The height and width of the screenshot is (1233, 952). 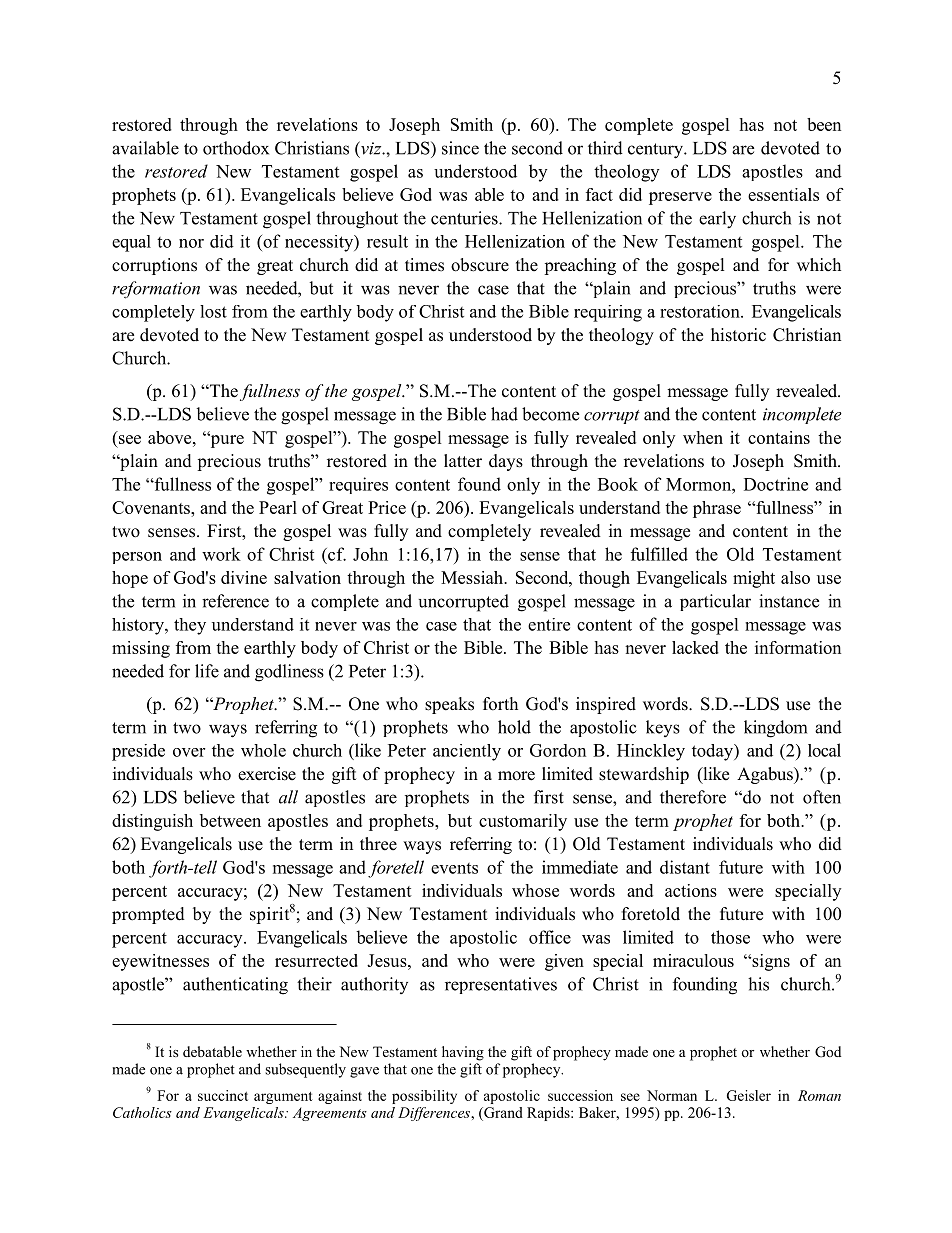 What do you see at coordinates (189, 752) in the screenshot?
I see `over` at bounding box center [189, 752].
